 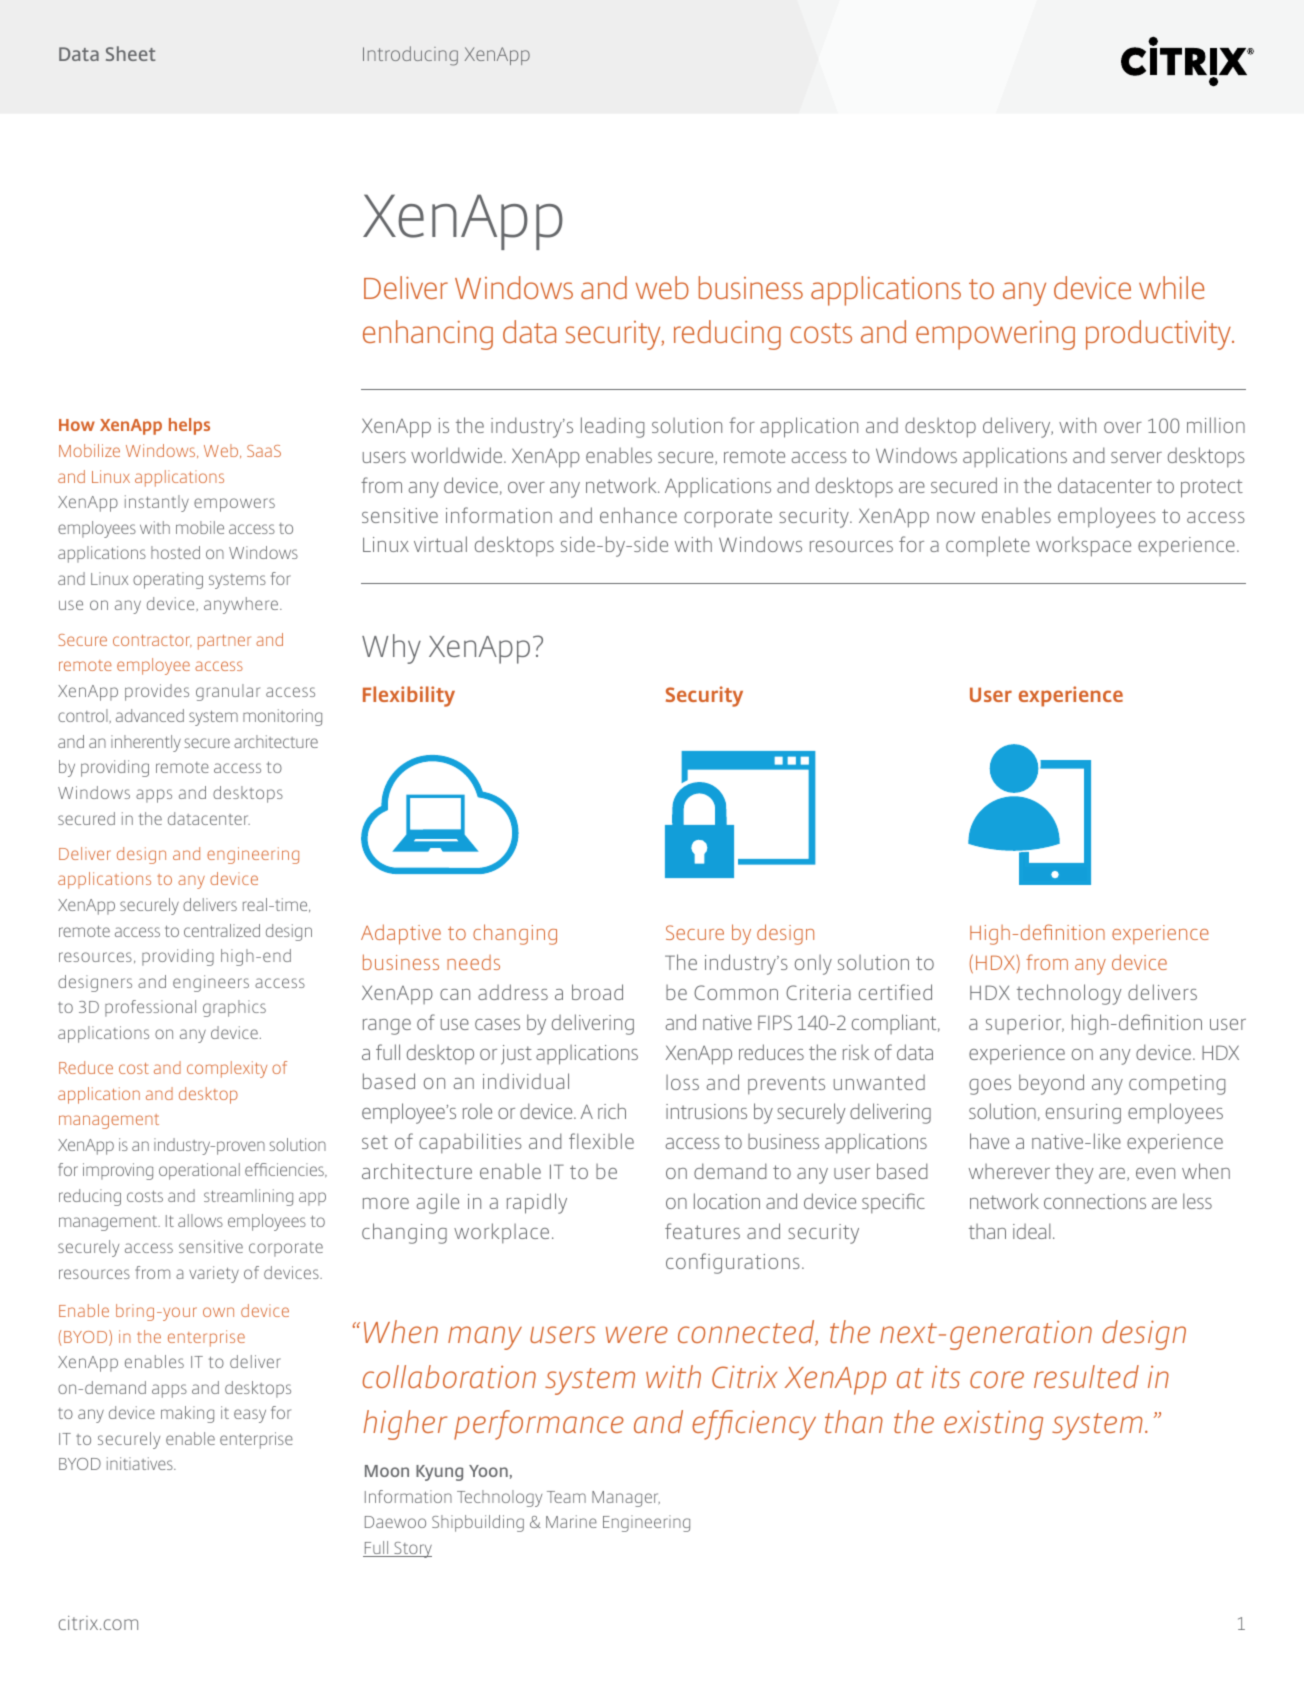 What do you see at coordinates (1136, 457) in the screenshot?
I see `server` at bounding box center [1136, 457].
